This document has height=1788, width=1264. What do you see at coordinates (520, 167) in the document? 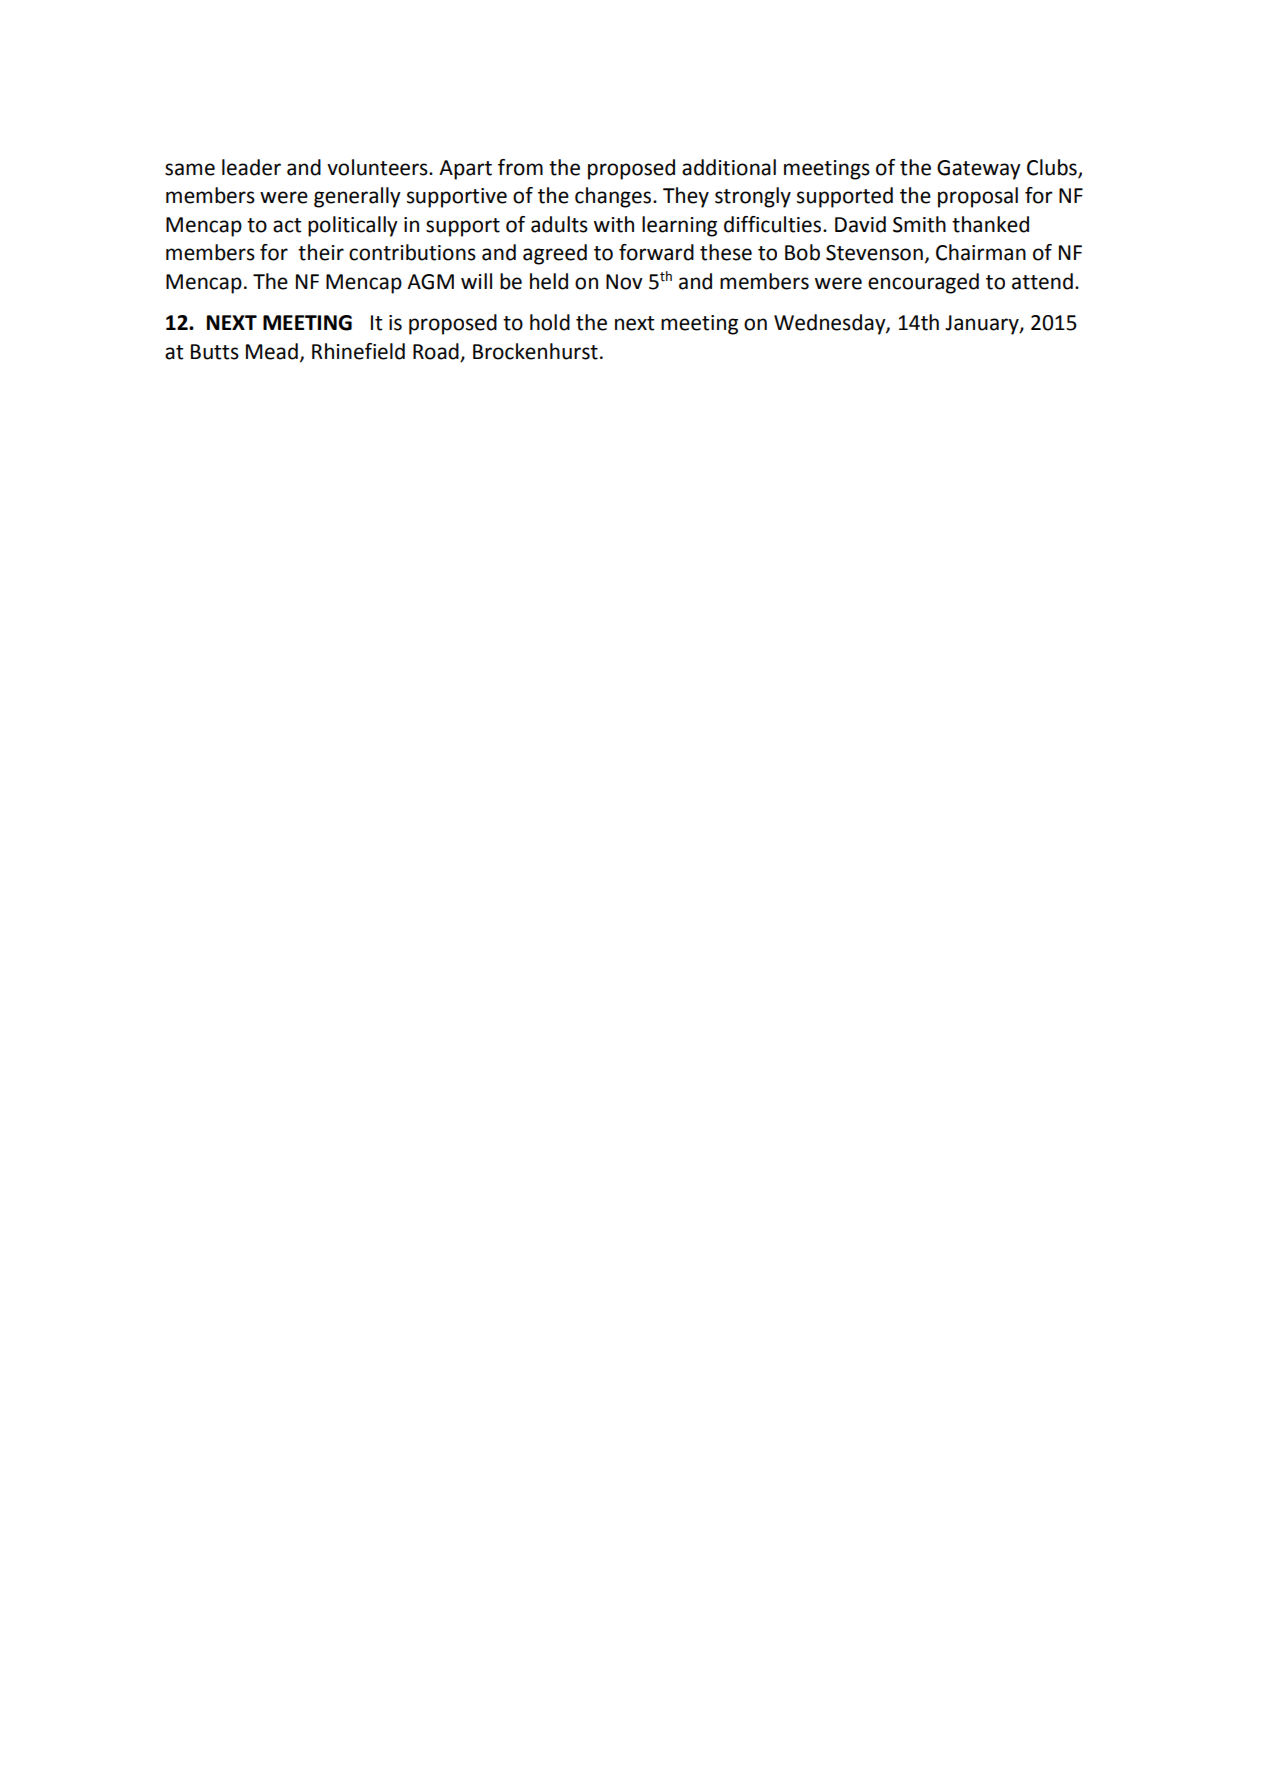
I see `from` at bounding box center [520, 167].
